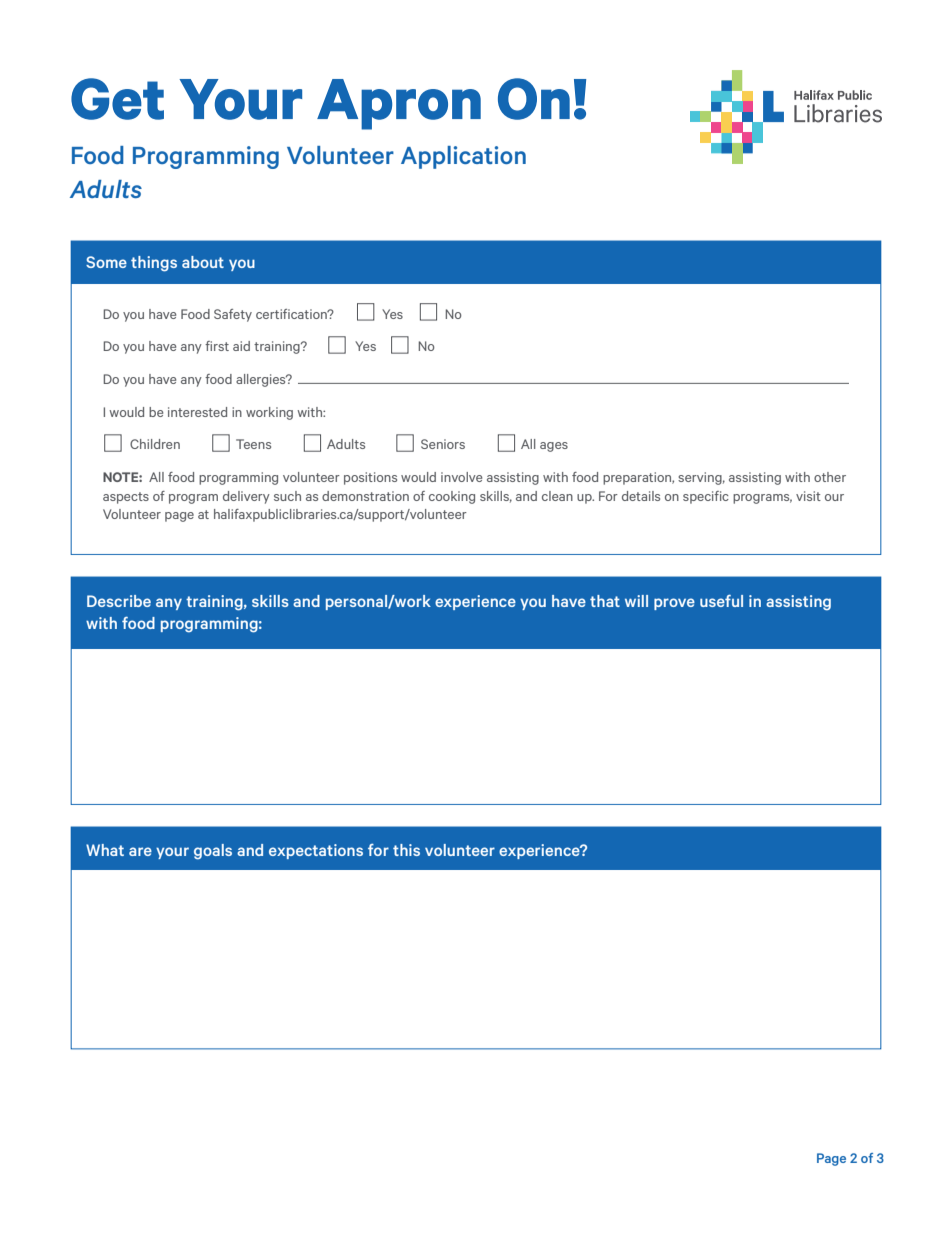  What do you see at coordinates (463, 157) in the document?
I see `Application` at bounding box center [463, 157].
